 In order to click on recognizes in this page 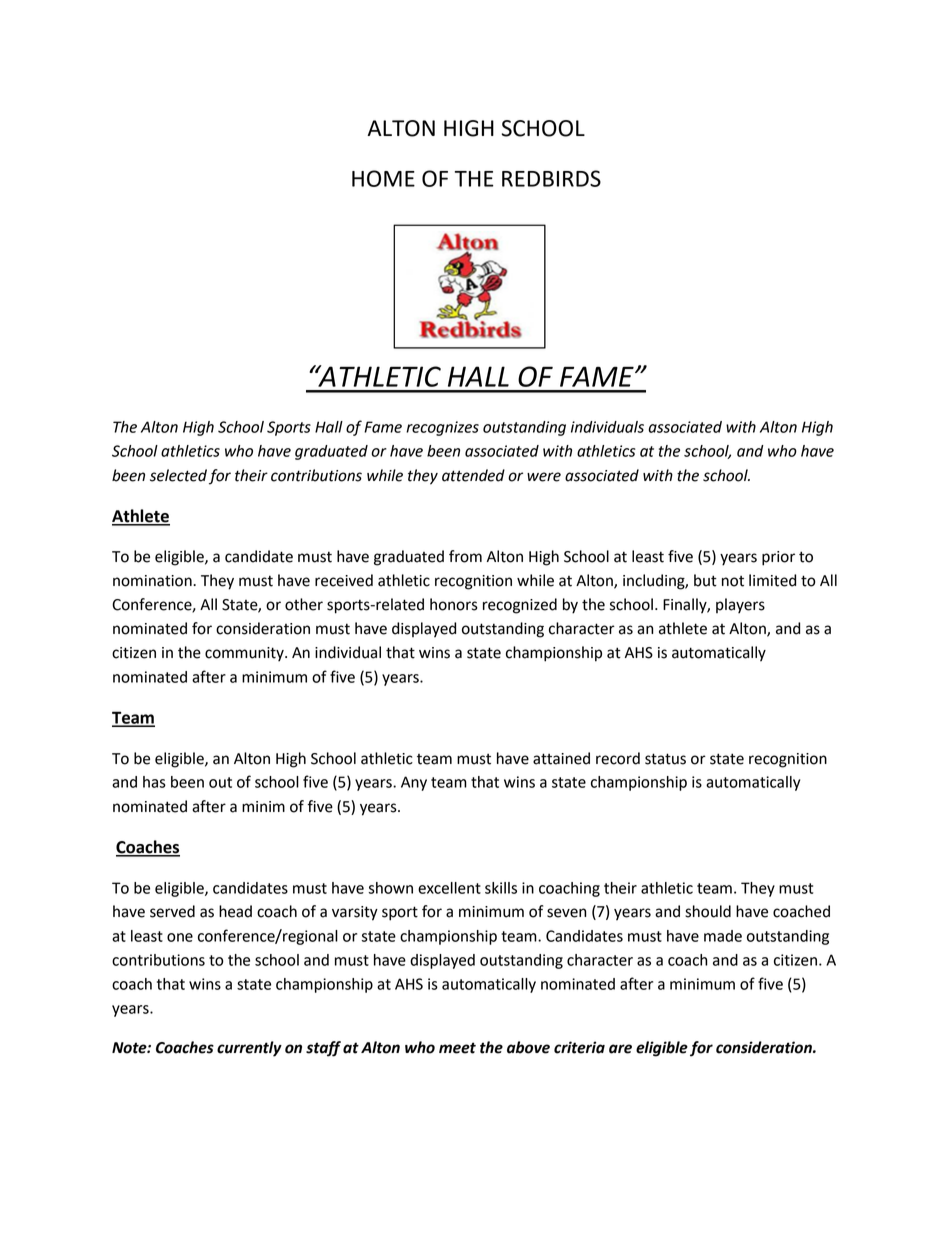, I will do `click(442, 428)`.
